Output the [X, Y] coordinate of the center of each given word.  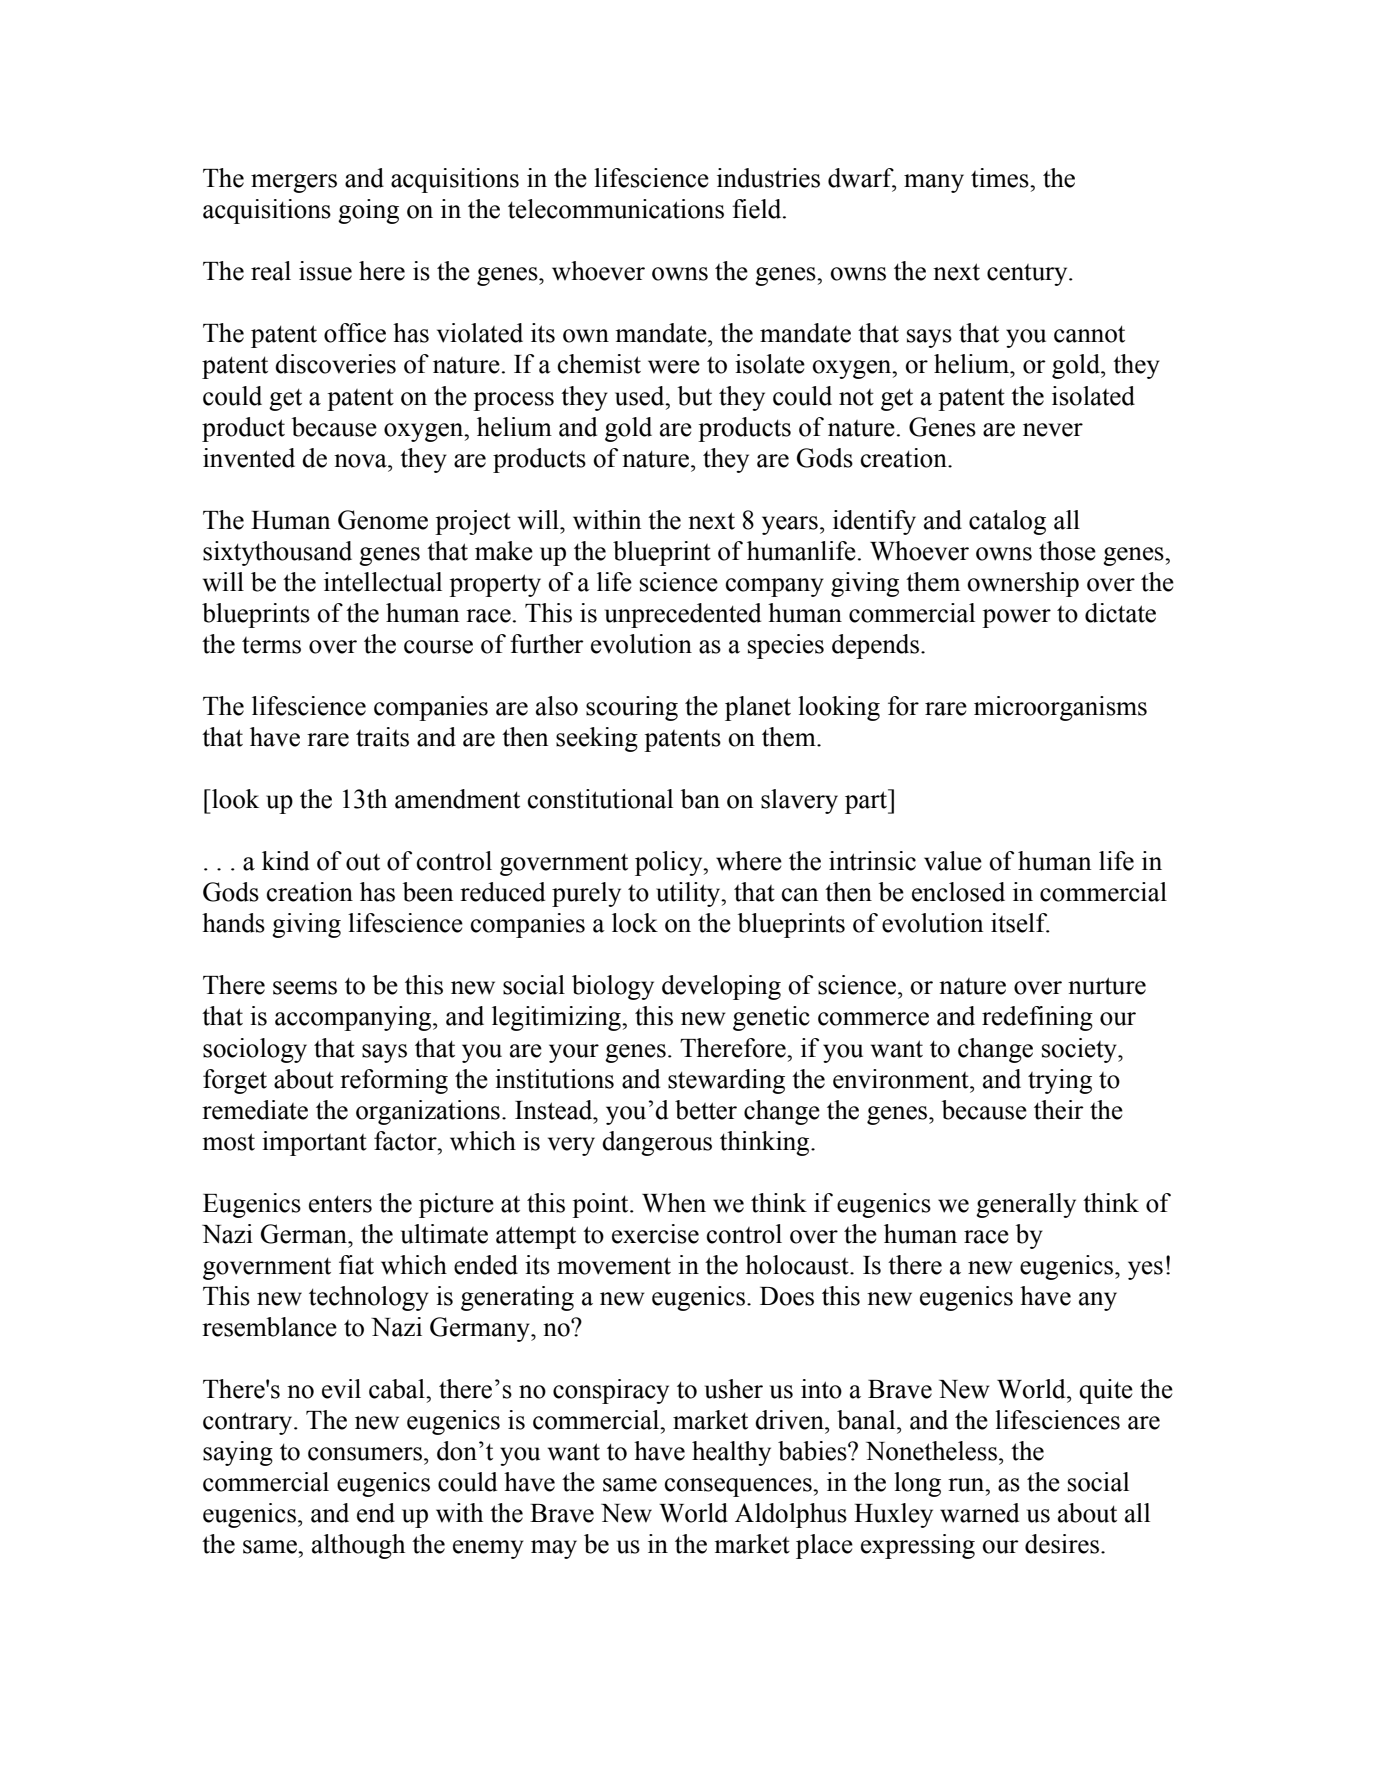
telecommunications [616, 209]
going [368, 211]
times [1001, 178]
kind [285, 861]
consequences [739, 1487]
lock [635, 923]
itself [1020, 923]
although [358, 1546]
